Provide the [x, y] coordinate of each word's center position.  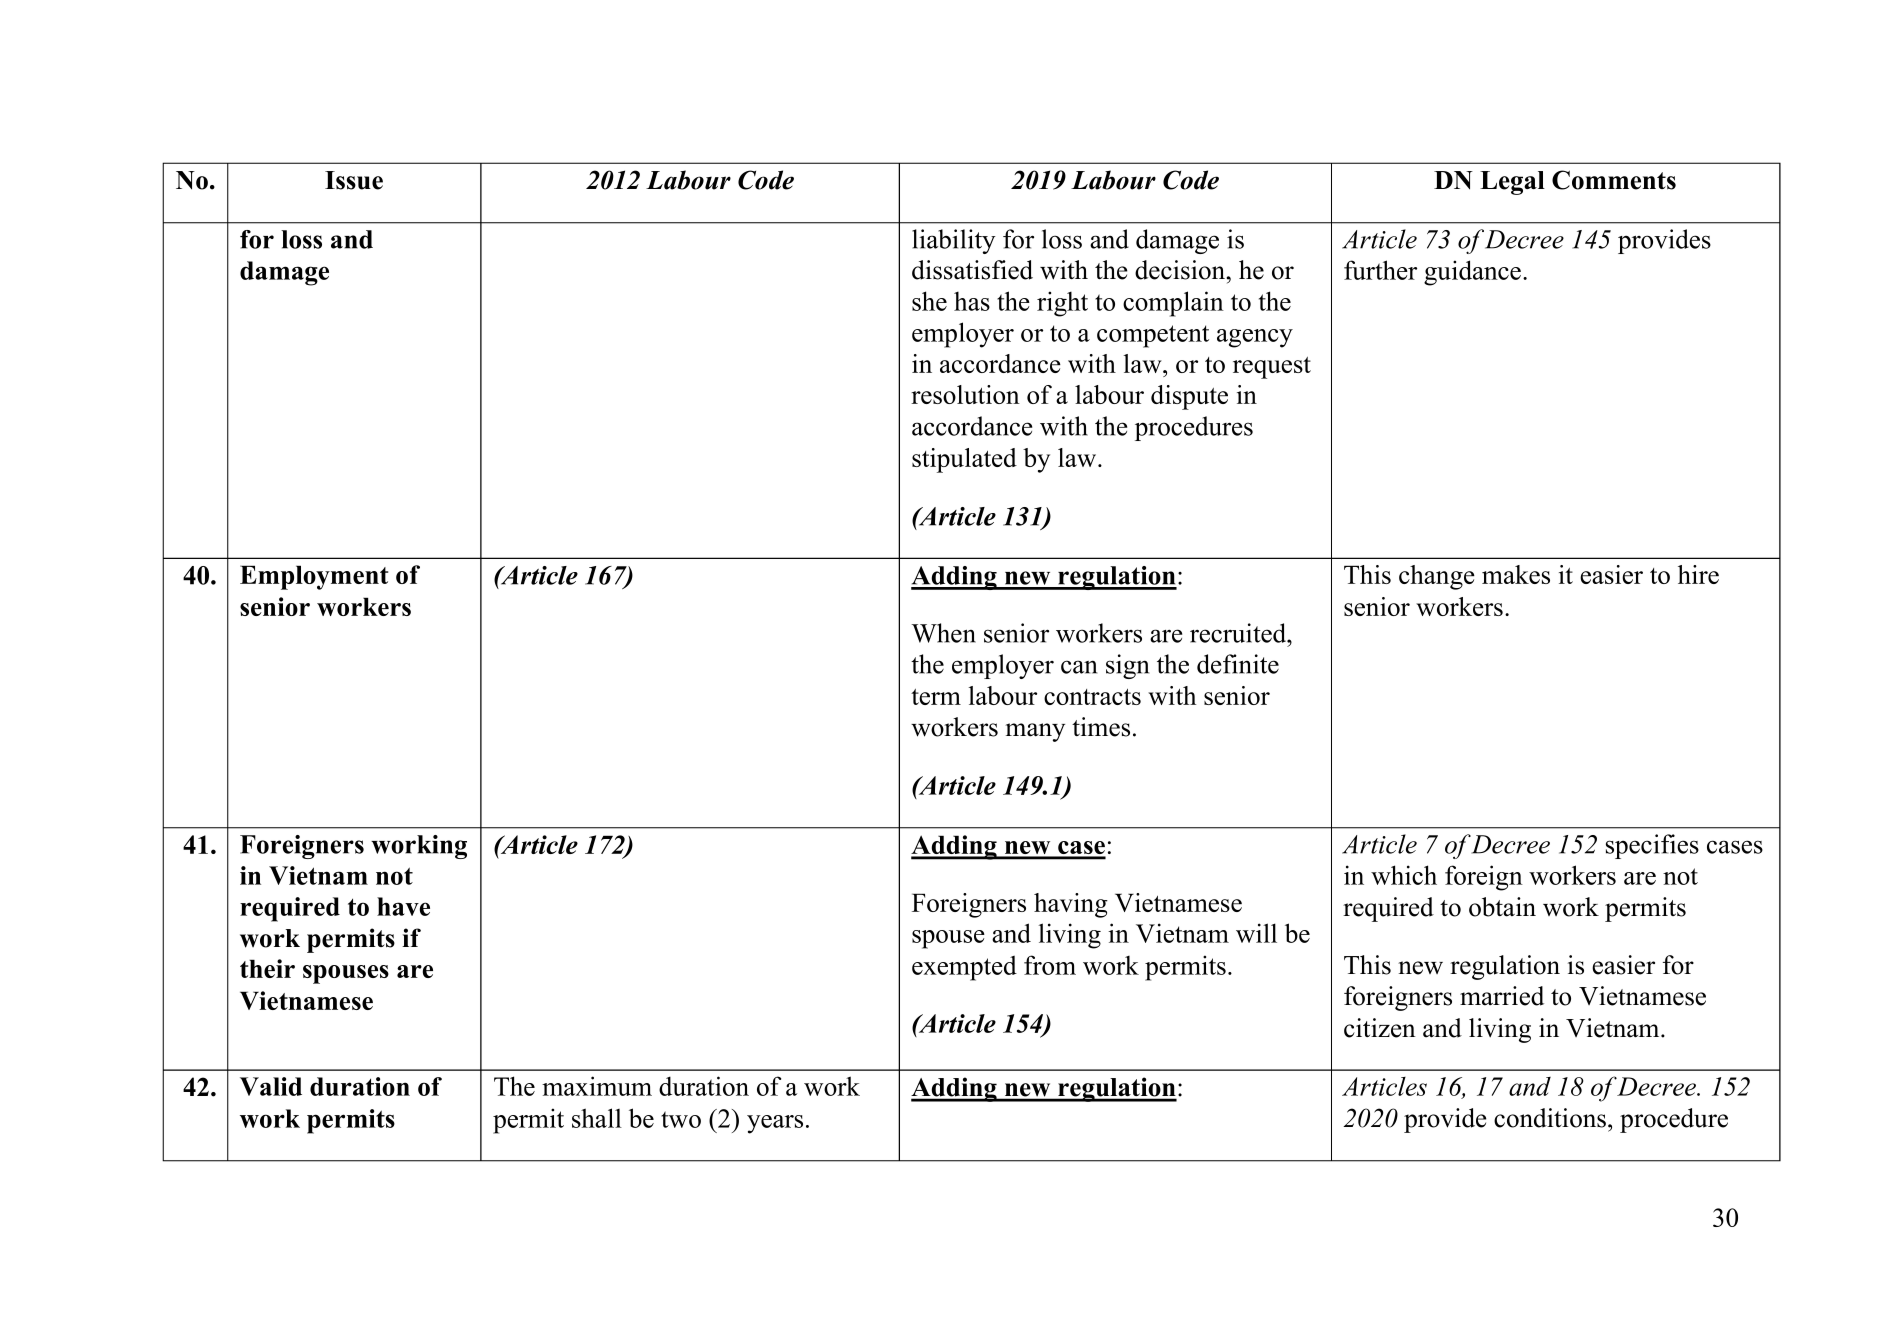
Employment [314, 577]
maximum [597, 1086]
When [943, 633]
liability [954, 241]
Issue [354, 180]
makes [1516, 574]
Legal [1512, 183]
